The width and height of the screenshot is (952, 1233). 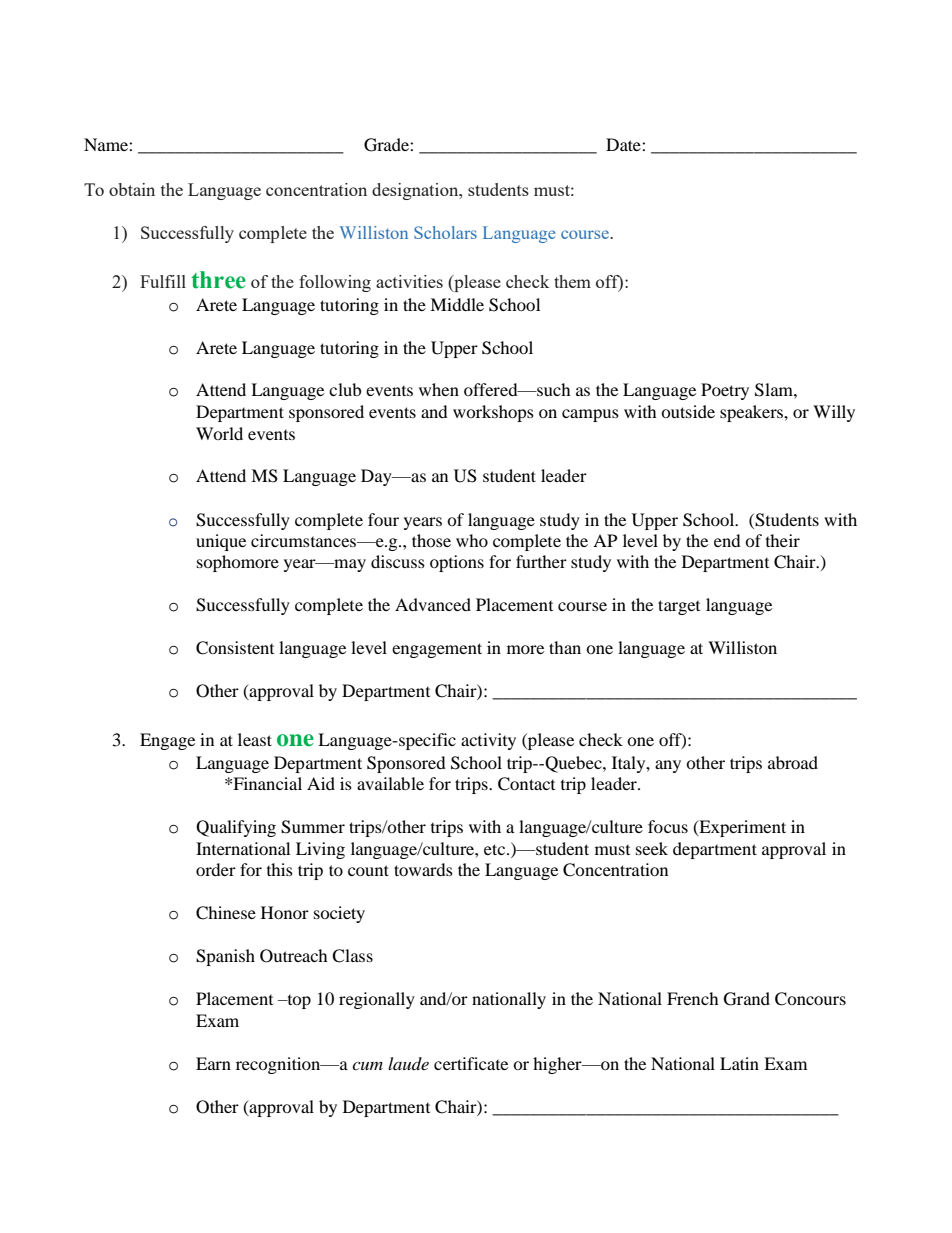 What do you see at coordinates (445, 232) in the screenshot?
I see `Scholars` at bounding box center [445, 232].
